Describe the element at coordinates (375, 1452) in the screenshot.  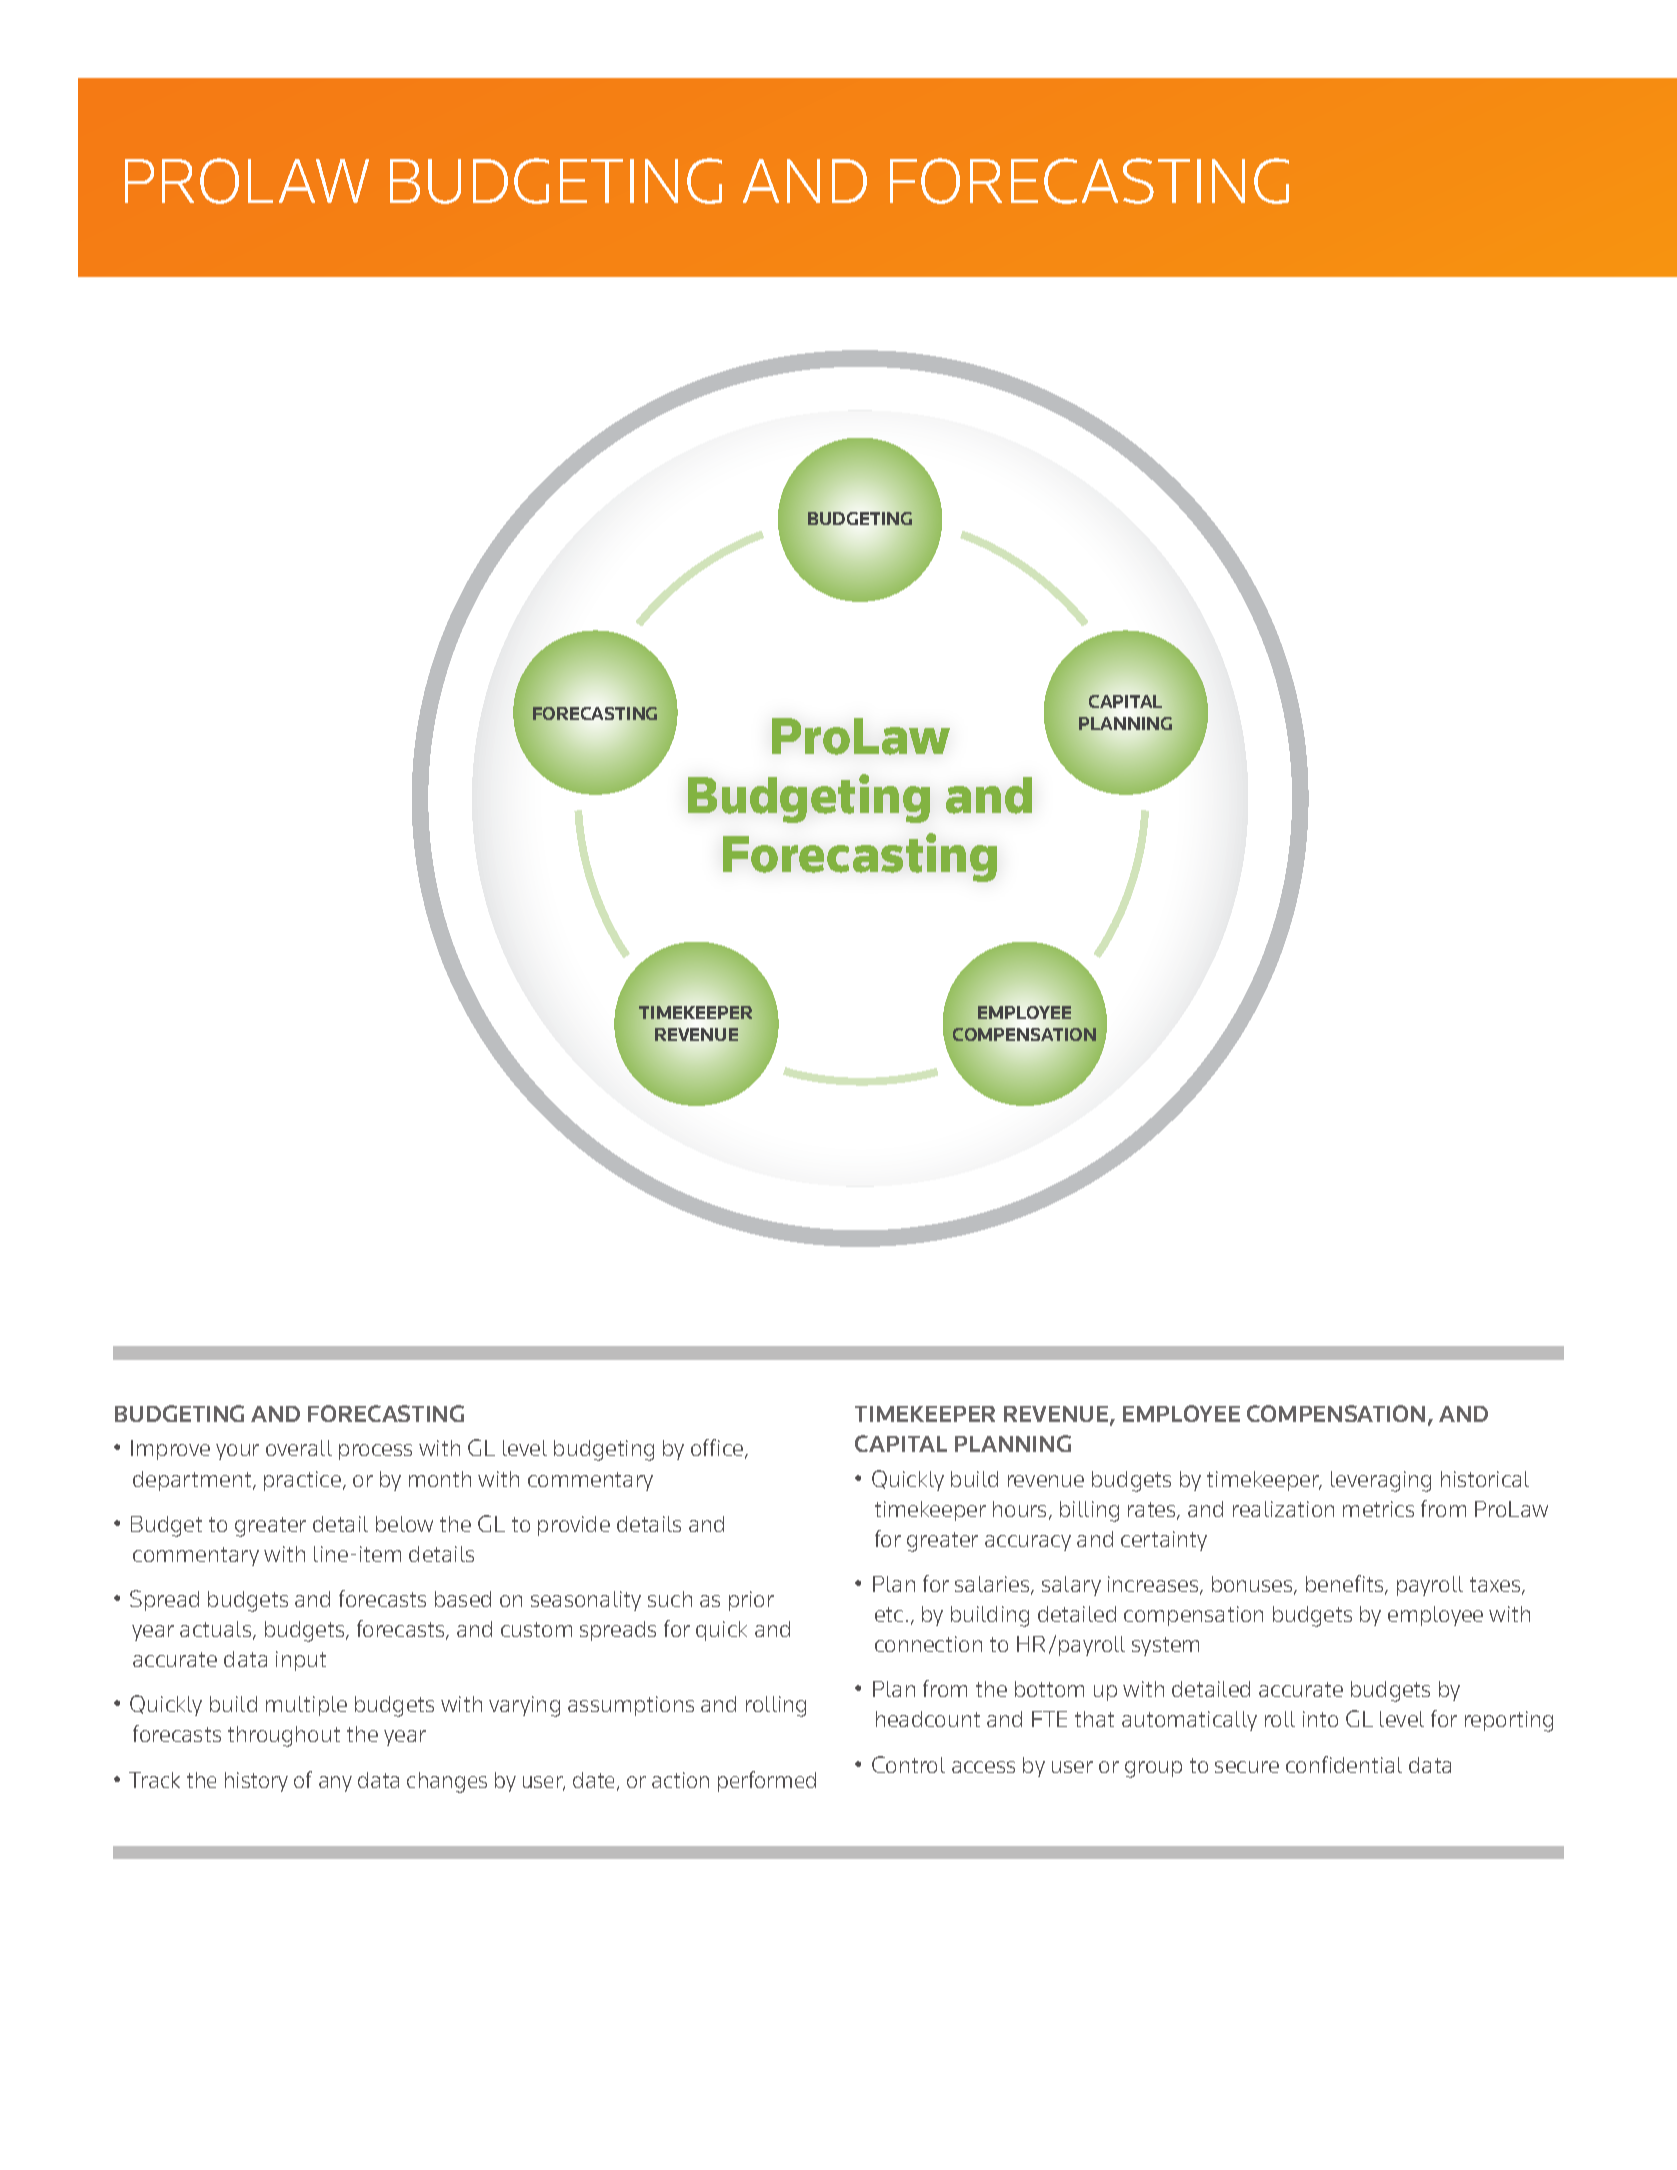
I see `process` at that location.
